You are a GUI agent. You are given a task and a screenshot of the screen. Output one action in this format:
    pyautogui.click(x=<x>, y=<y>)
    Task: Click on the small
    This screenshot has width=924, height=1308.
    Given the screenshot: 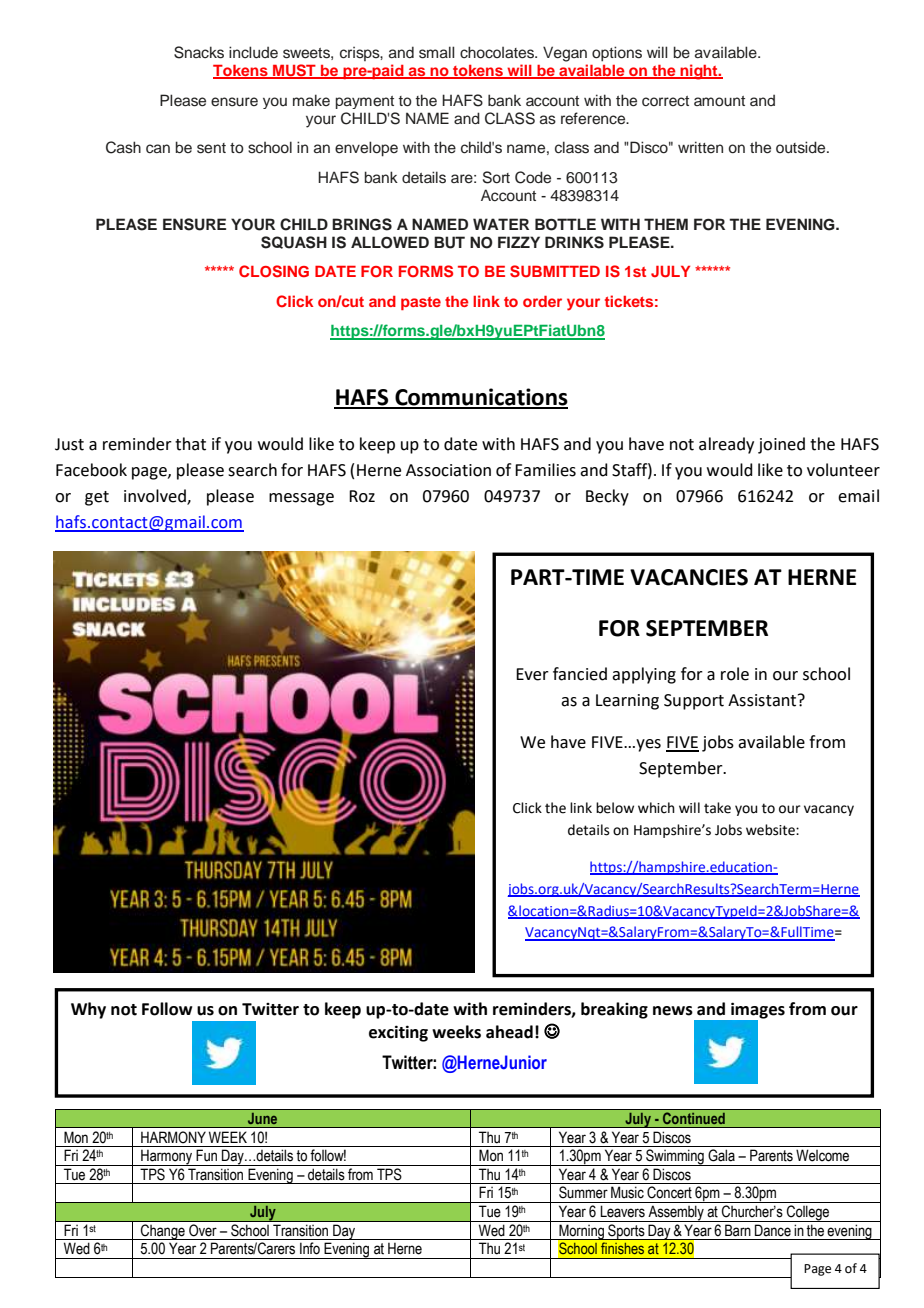 What is the action you would take?
    pyautogui.click(x=436, y=52)
